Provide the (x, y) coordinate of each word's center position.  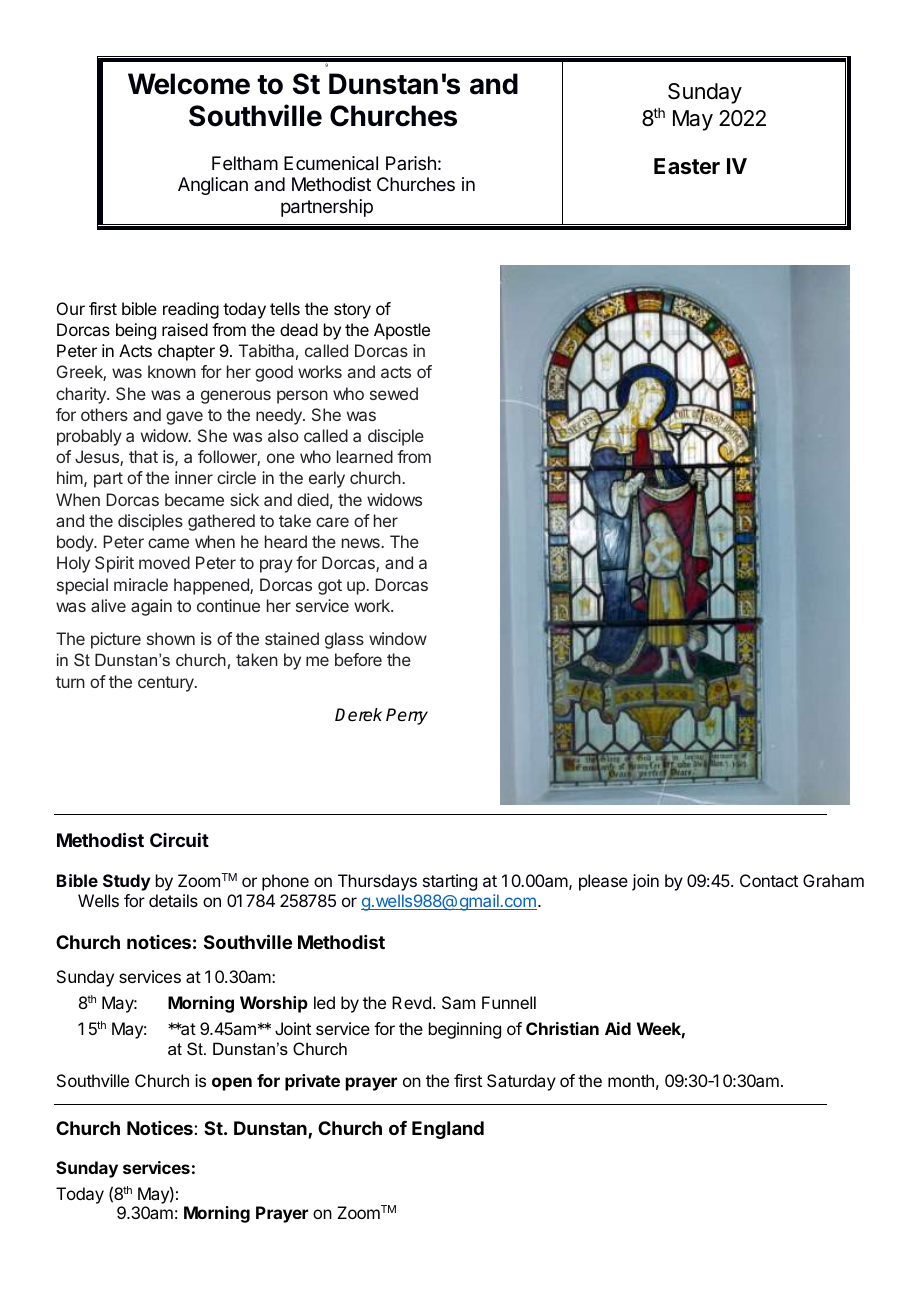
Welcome (189, 84)
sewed (394, 393)
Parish (411, 163)
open (232, 1084)
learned (365, 456)
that (143, 456)
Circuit (179, 840)
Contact (769, 880)
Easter (687, 166)
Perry (407, 716)
